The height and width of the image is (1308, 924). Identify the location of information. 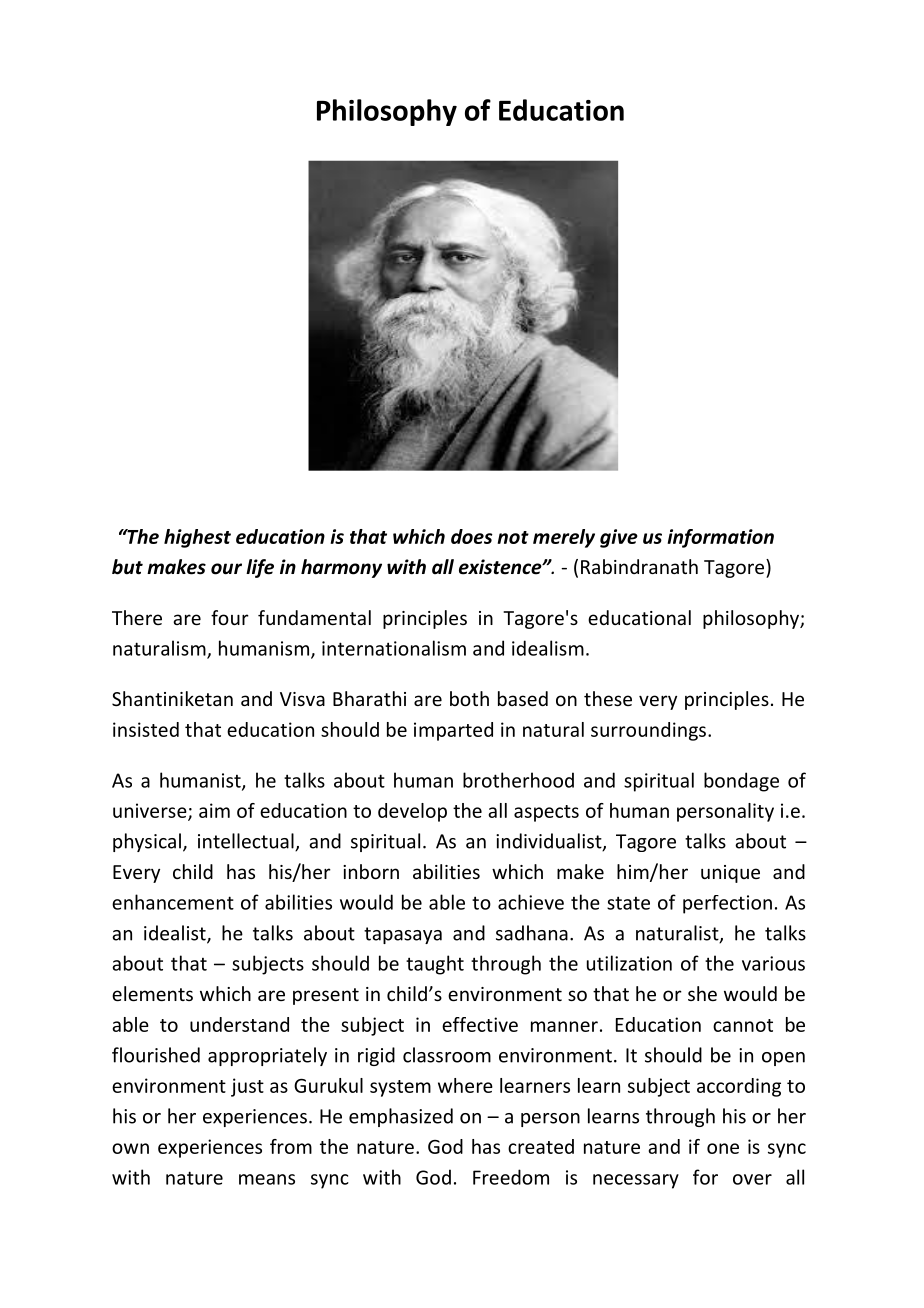
(720, 538).
